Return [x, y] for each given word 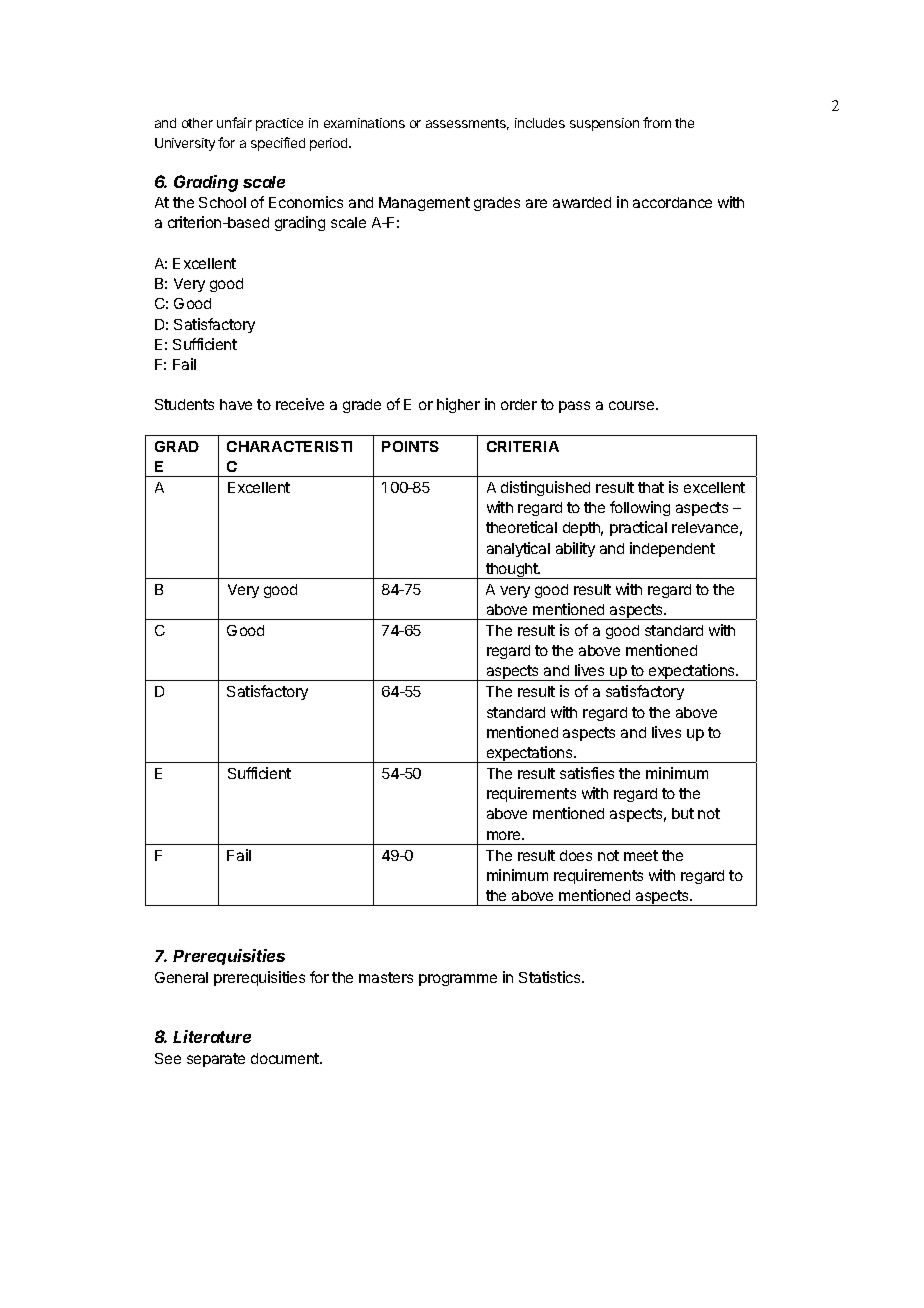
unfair [234, 122]
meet [641, 855]
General [181, 977]
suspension [604, 124]
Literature [212, 1036]
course [633, 405]
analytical [518, 549]
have [236, 404]
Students [184, 404]
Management [424, 204]
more [505, 835]
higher [458, 405]
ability [575, 549]
